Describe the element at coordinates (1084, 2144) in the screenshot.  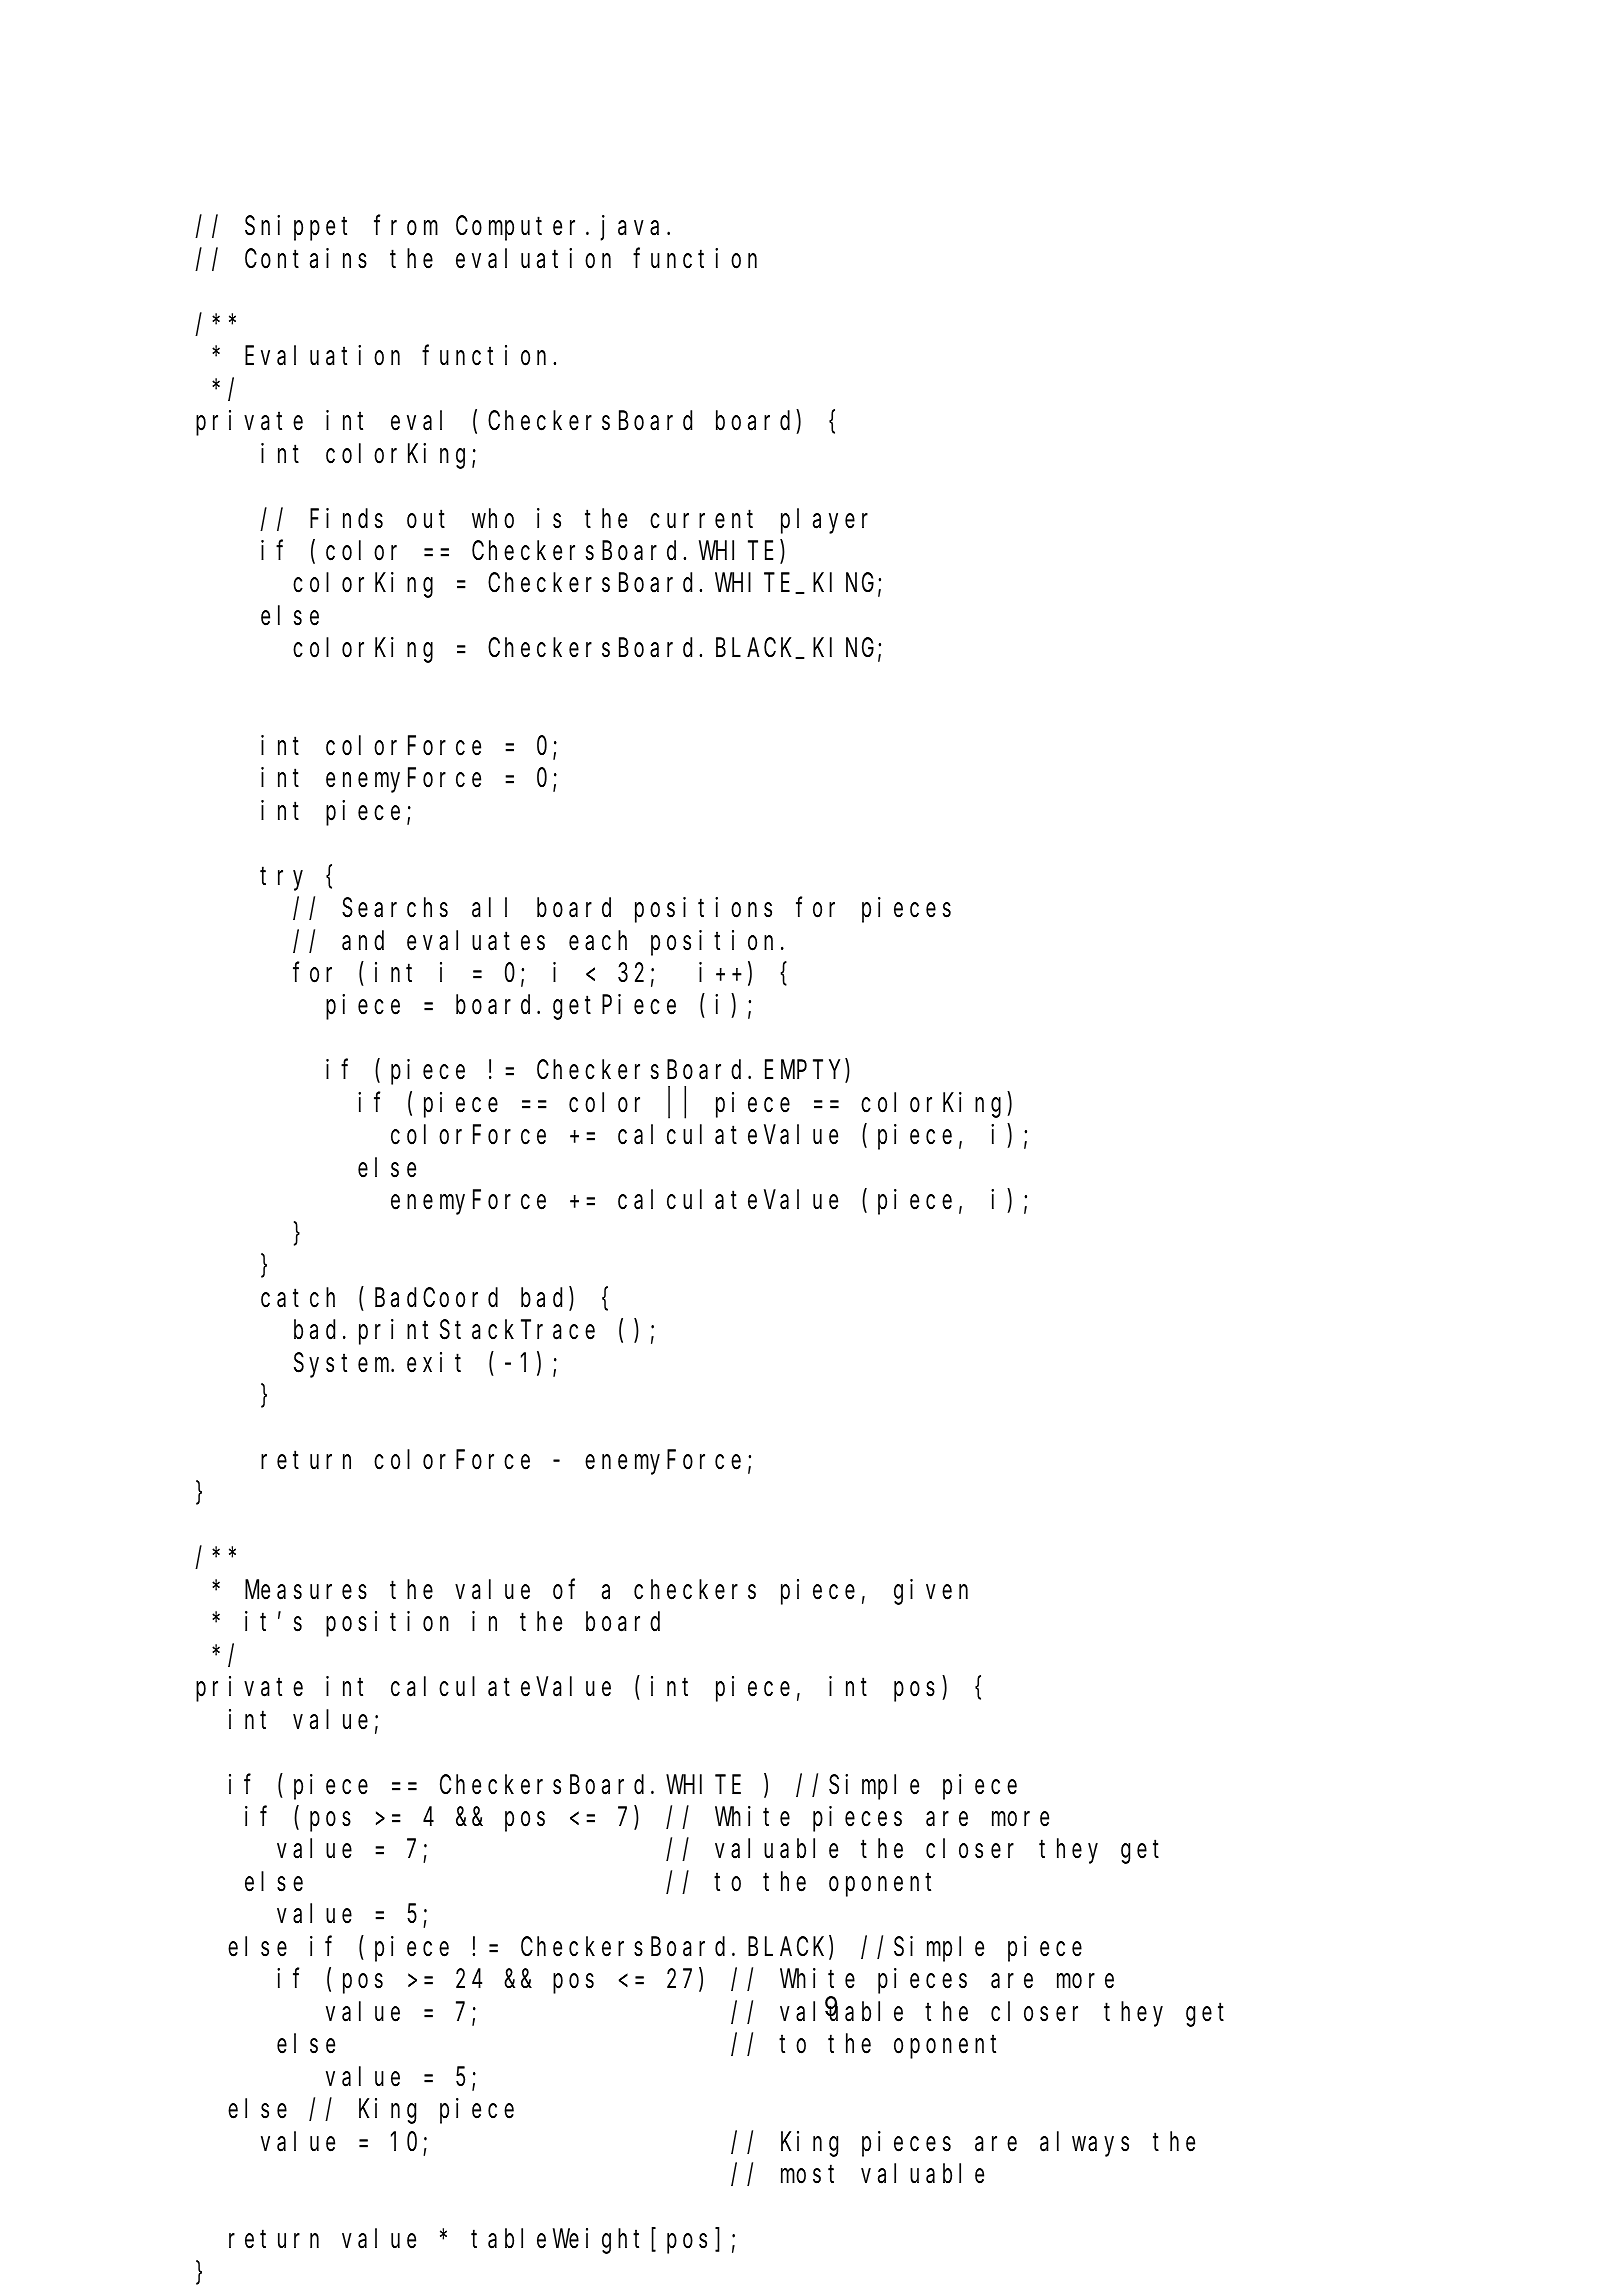
I see `always` at that location.
